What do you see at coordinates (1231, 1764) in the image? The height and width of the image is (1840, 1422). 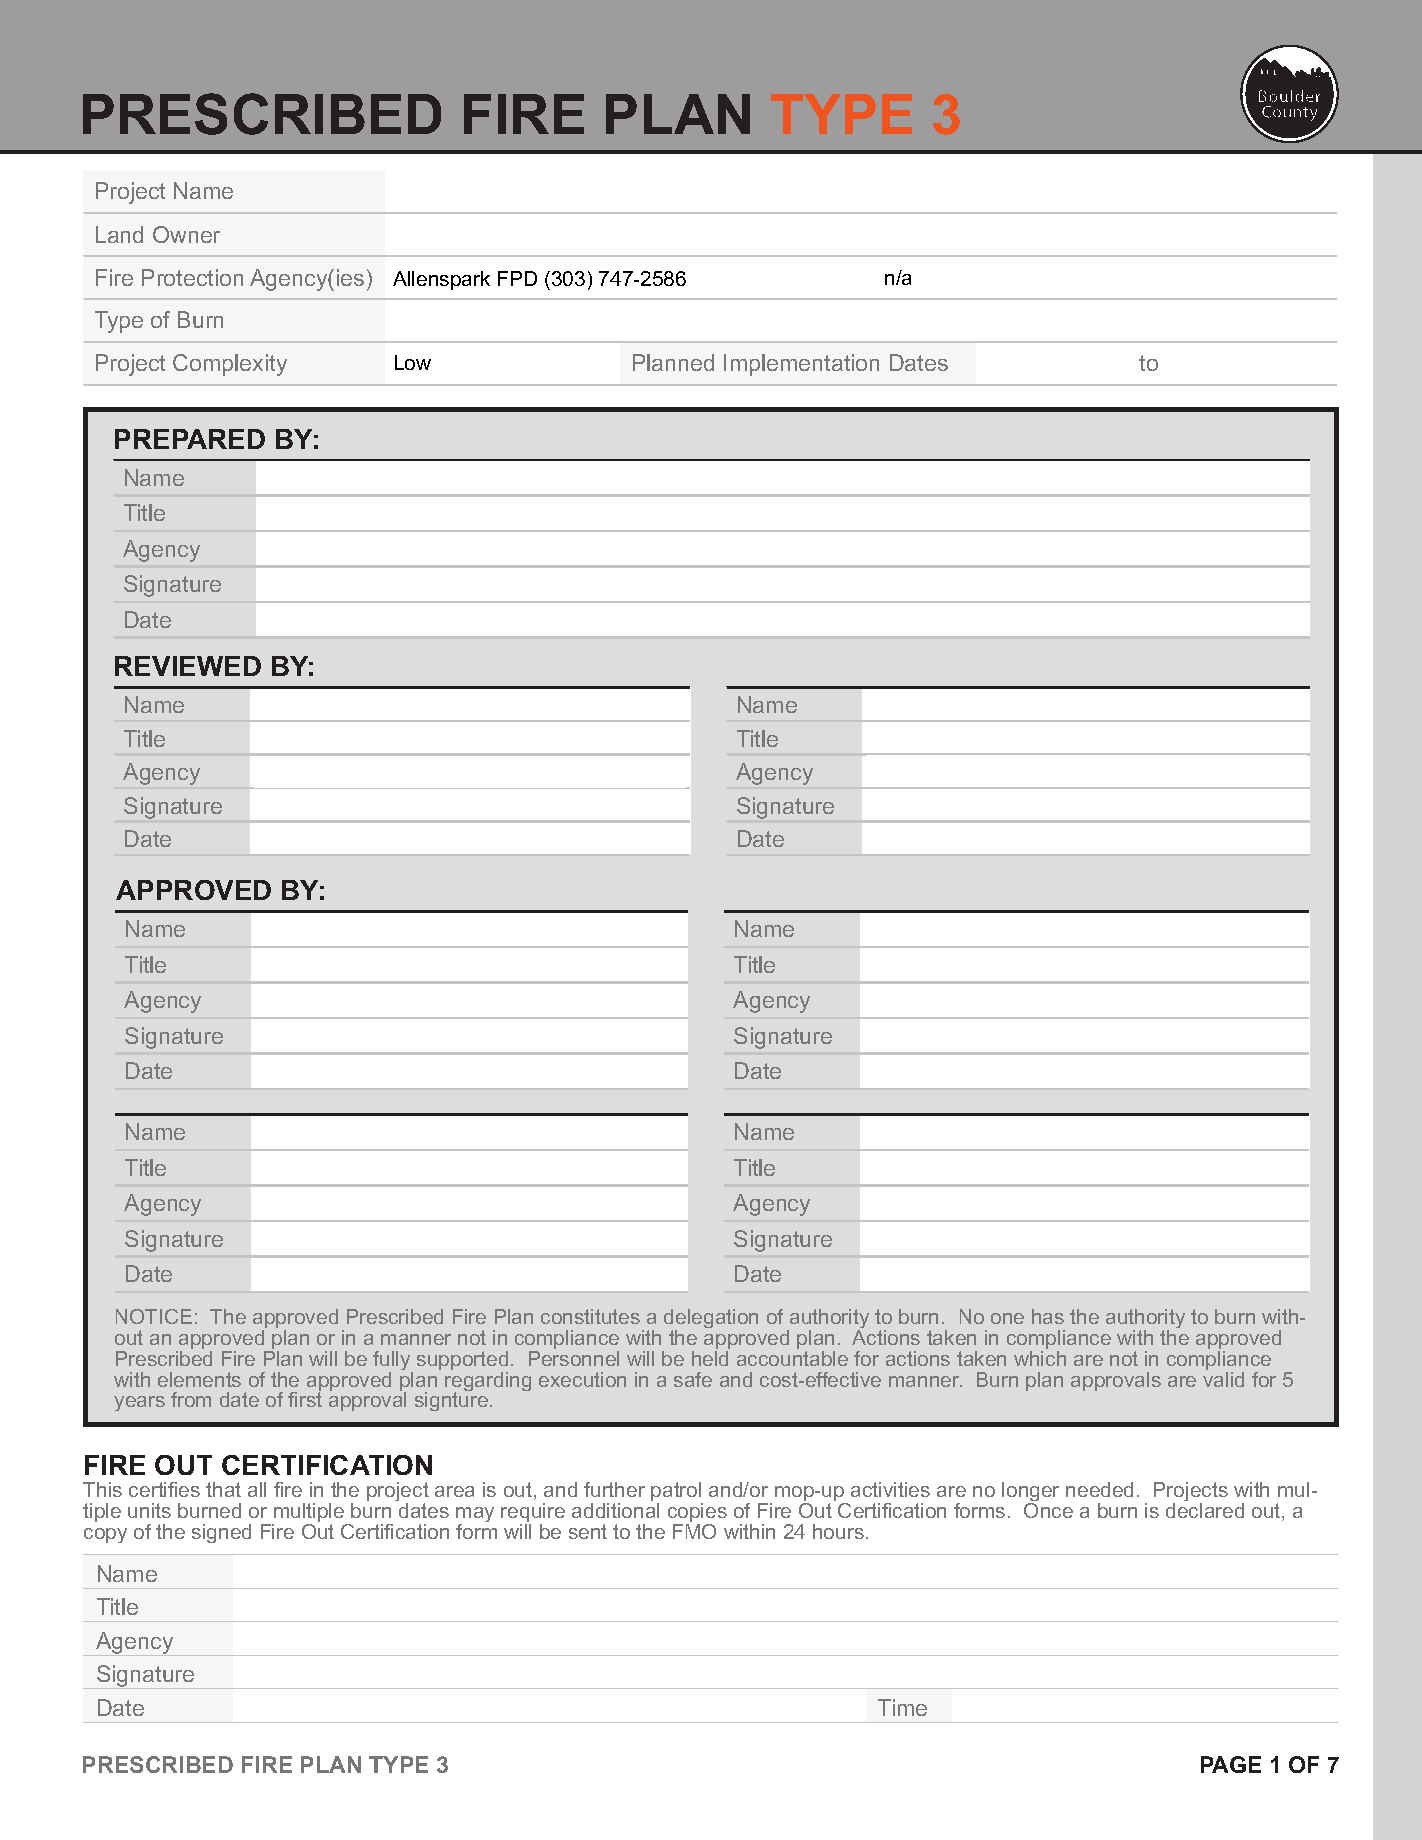 I see `PAGE` at bounding box center [1231, 1764].
